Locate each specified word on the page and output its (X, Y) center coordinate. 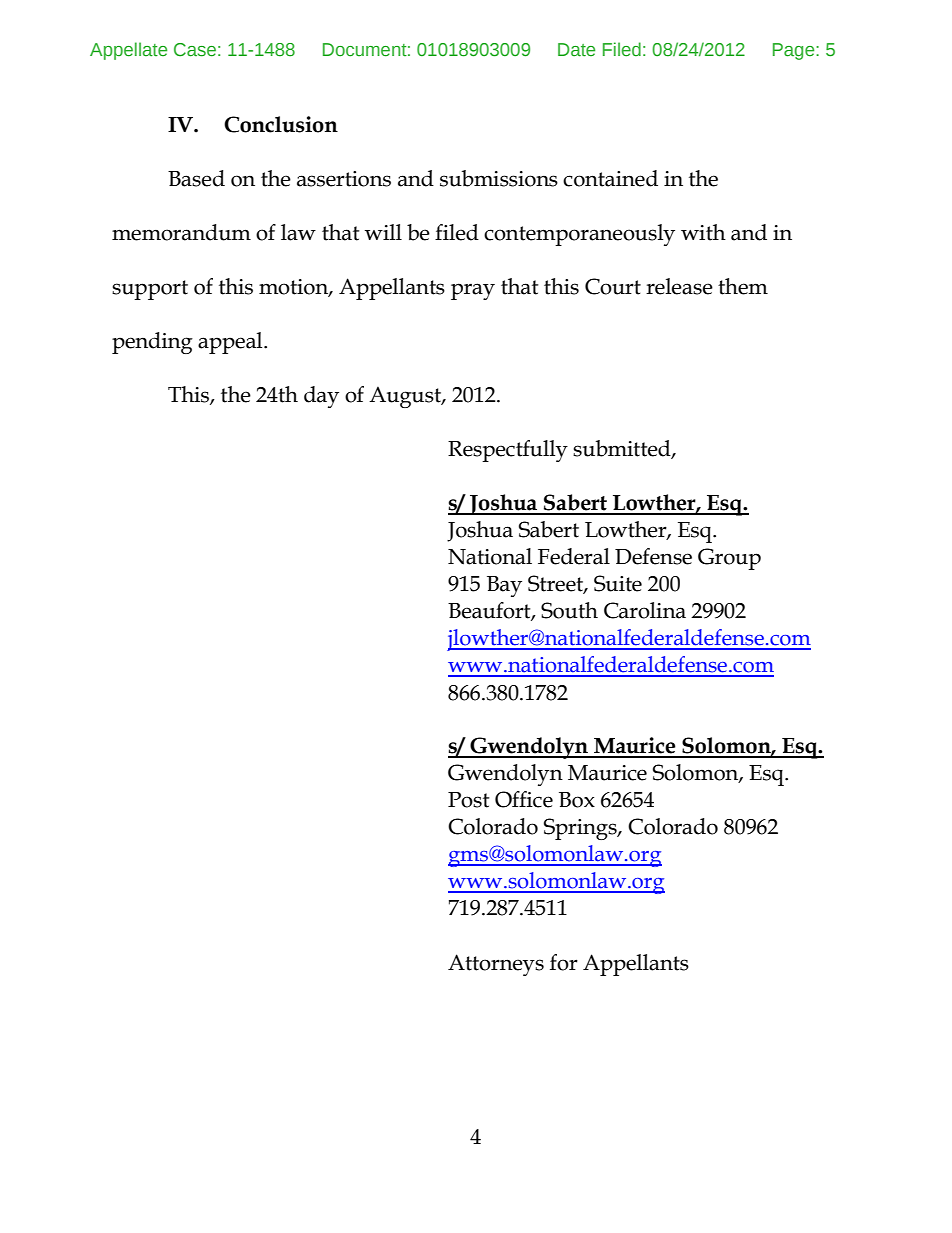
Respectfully (508, 451)
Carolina (645, 610)
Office (524, 799)
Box (577, 800)
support (150, 290)
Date (576, 50)
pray (473, 291)
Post (468, 800)
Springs (581, 829)
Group (729, 559)
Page (795, 51)
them (743, 286)
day (321, 397)
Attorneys (496, 965)
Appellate (128, 51)
